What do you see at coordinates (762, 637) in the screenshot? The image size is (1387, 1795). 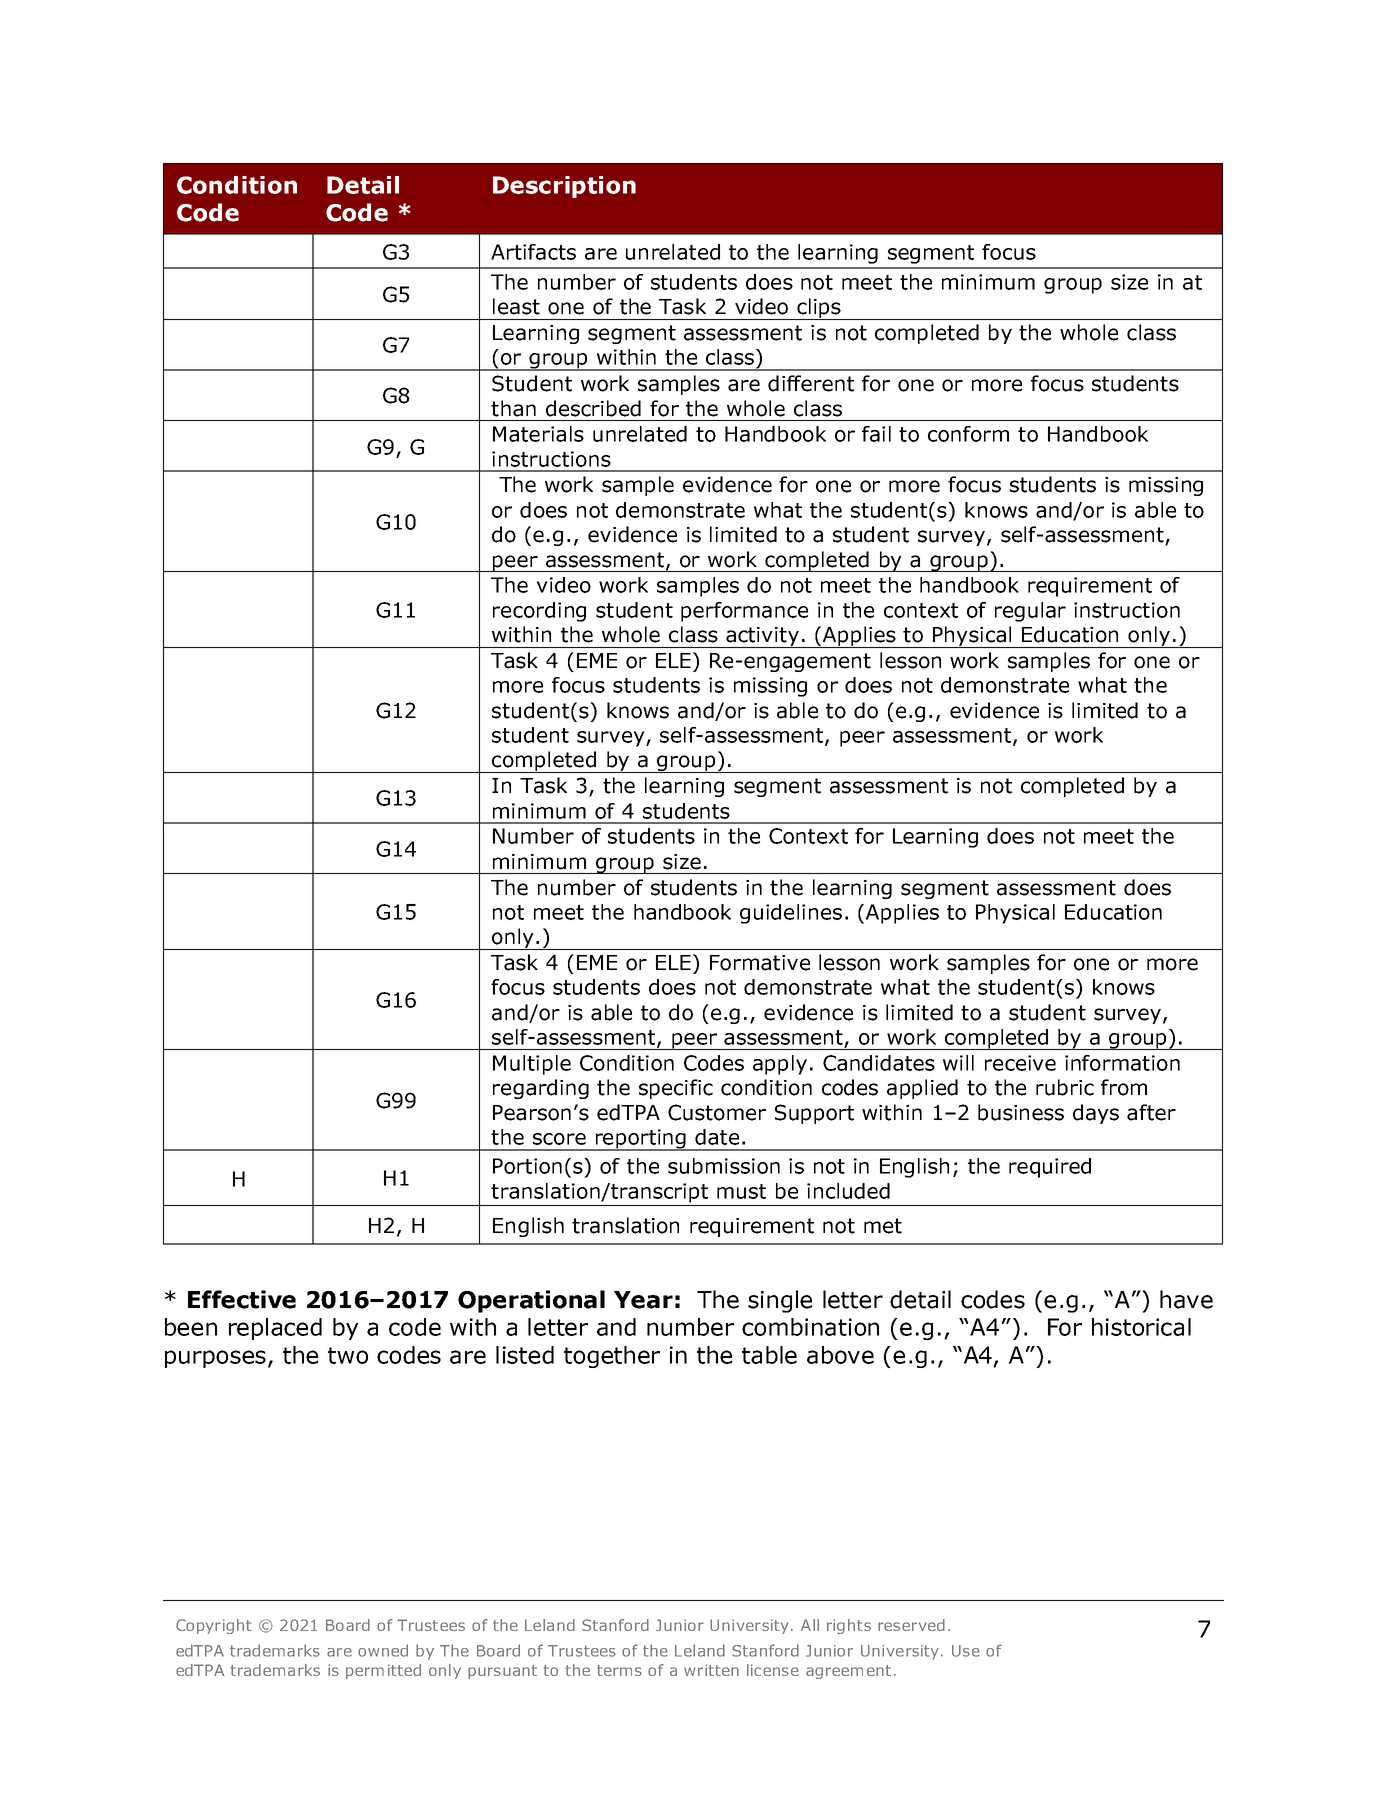 I see `activity` at bounding box center [762, 637].
